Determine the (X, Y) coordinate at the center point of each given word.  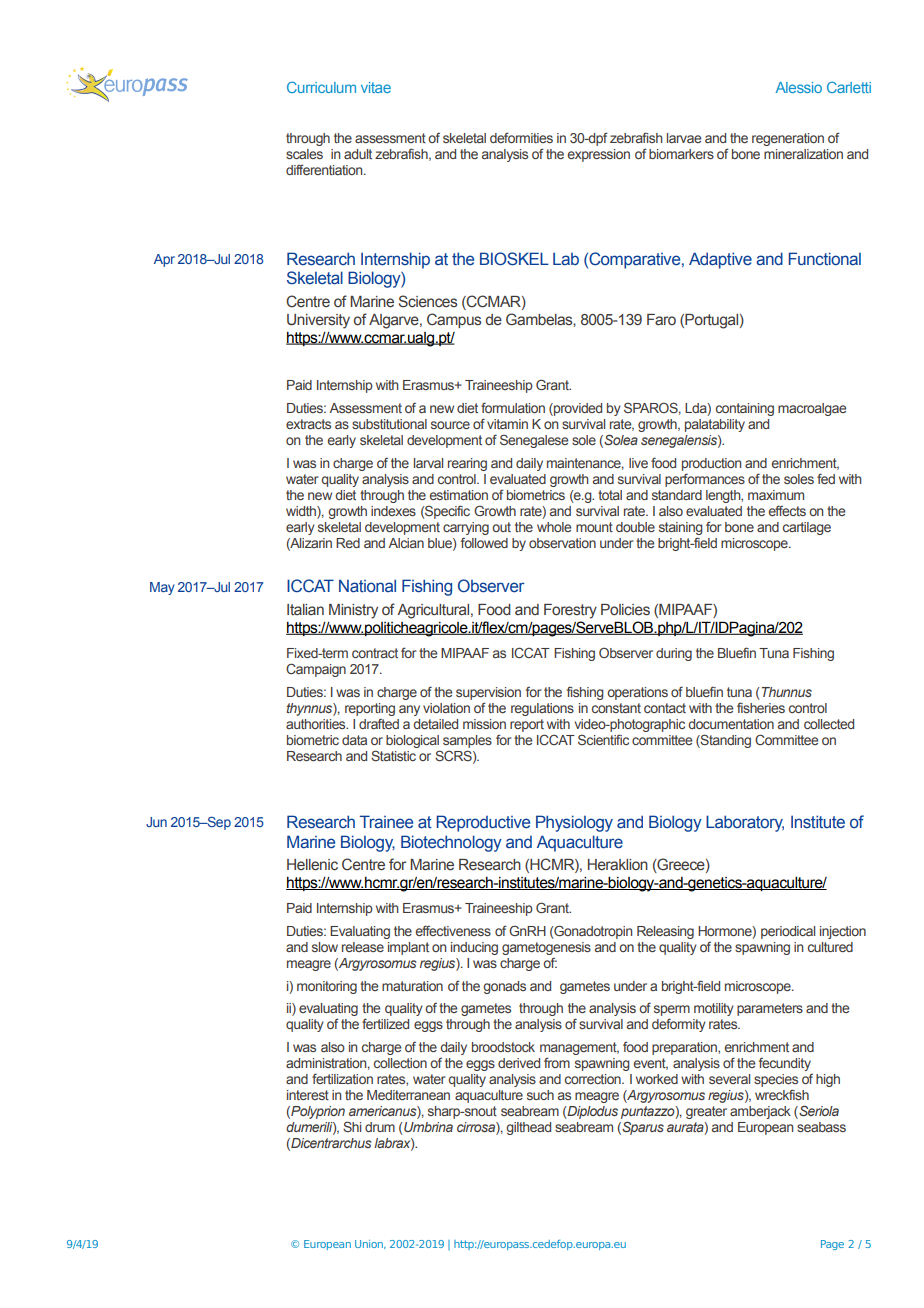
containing (745, 409)
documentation (731, 724)
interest (308, 1095)
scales (304, 154)
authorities (317, 724)
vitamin (507, 424)
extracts (308, 424)
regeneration (788, 139)
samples (467, 741)
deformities (521, 137)
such (540, 1095)
